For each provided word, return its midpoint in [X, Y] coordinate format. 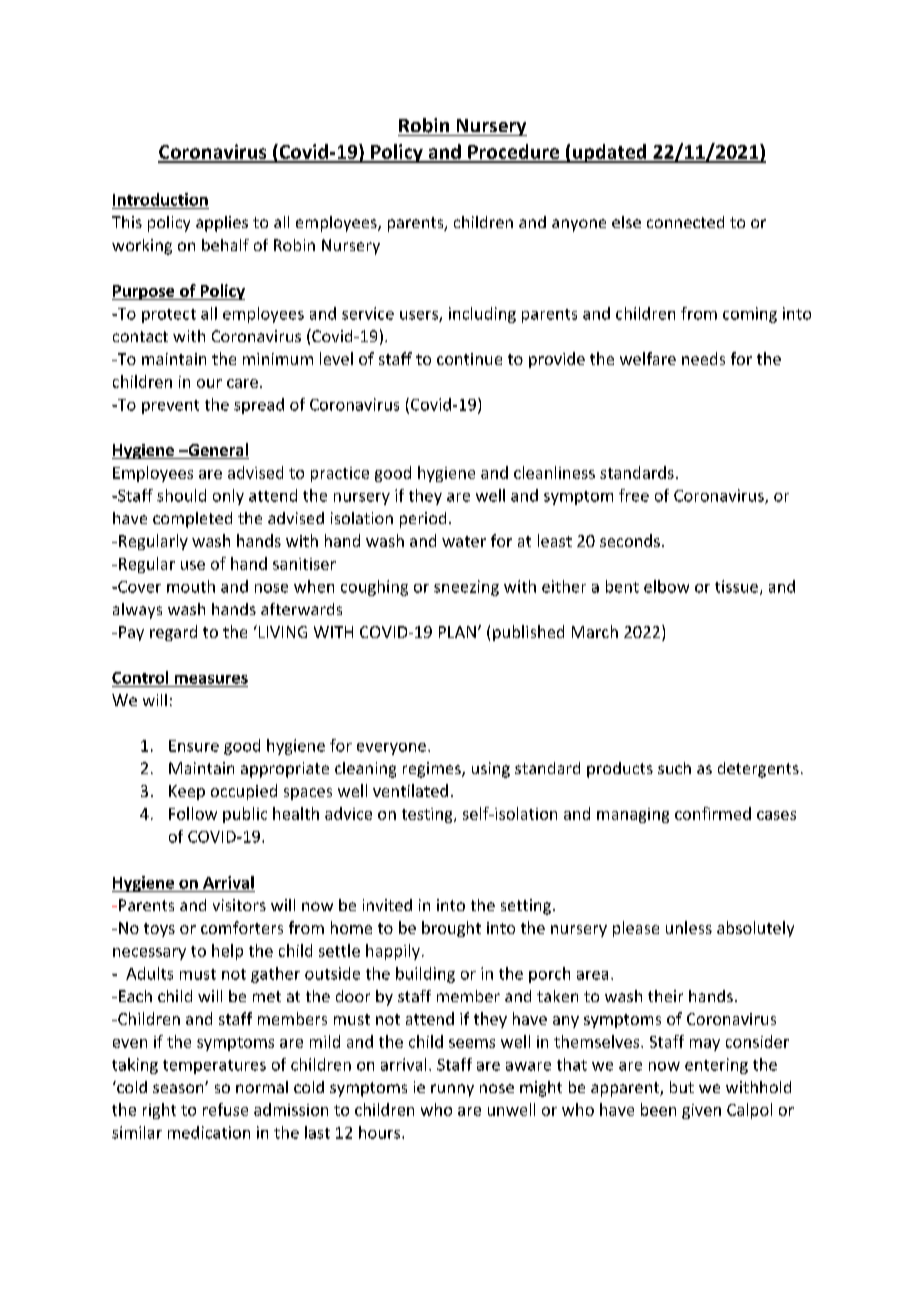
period [423, 520]
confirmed [713, 813]
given [701, 1111]
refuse [225, 1109]
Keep [187, 792]
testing [428, 815]
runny [452, 1090]
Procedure [514, 153]
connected [685, 222]
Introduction [160, 199]
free [634, 495]
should [181, 495]
